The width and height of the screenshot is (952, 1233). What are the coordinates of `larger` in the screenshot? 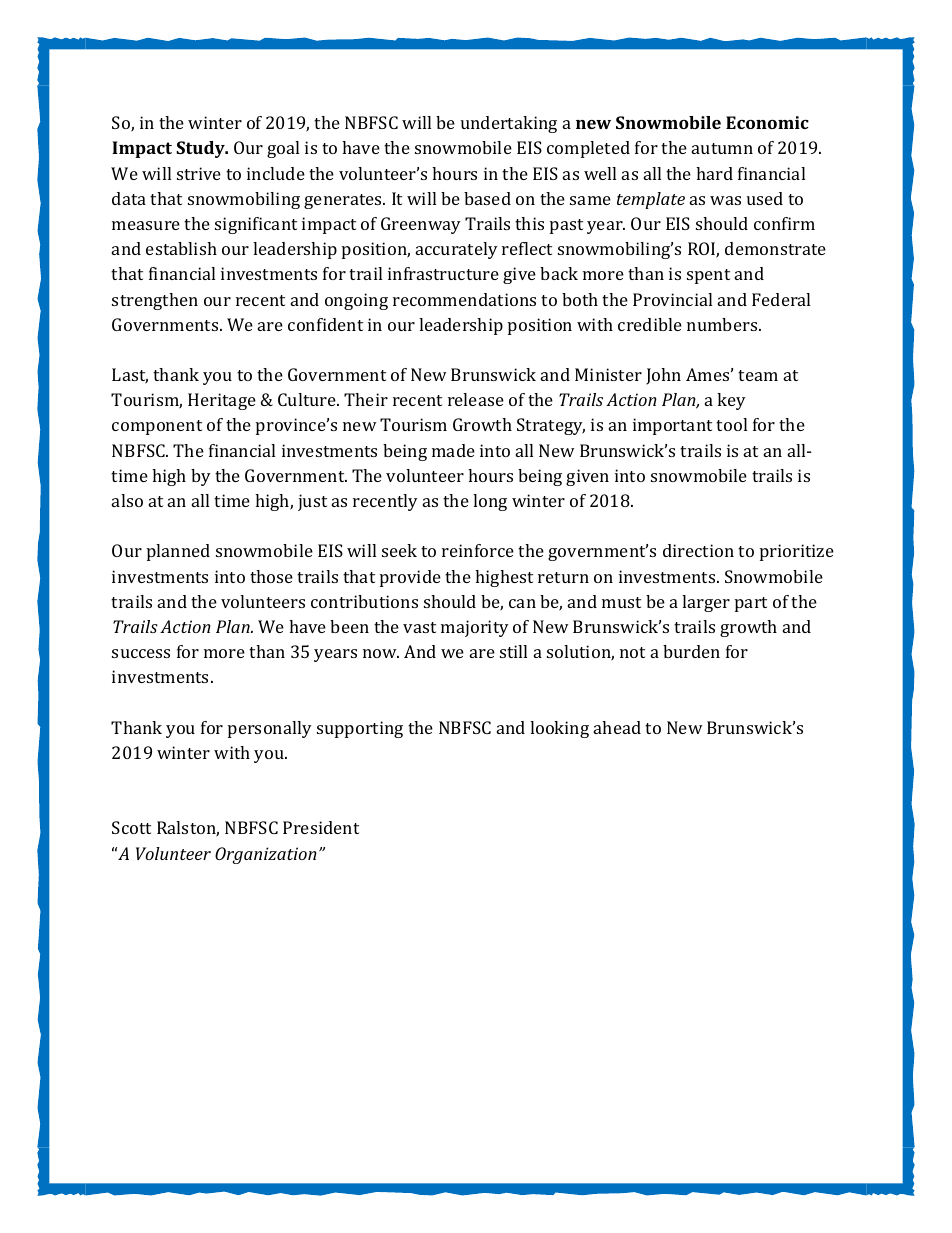 It's located at (706, 603).
